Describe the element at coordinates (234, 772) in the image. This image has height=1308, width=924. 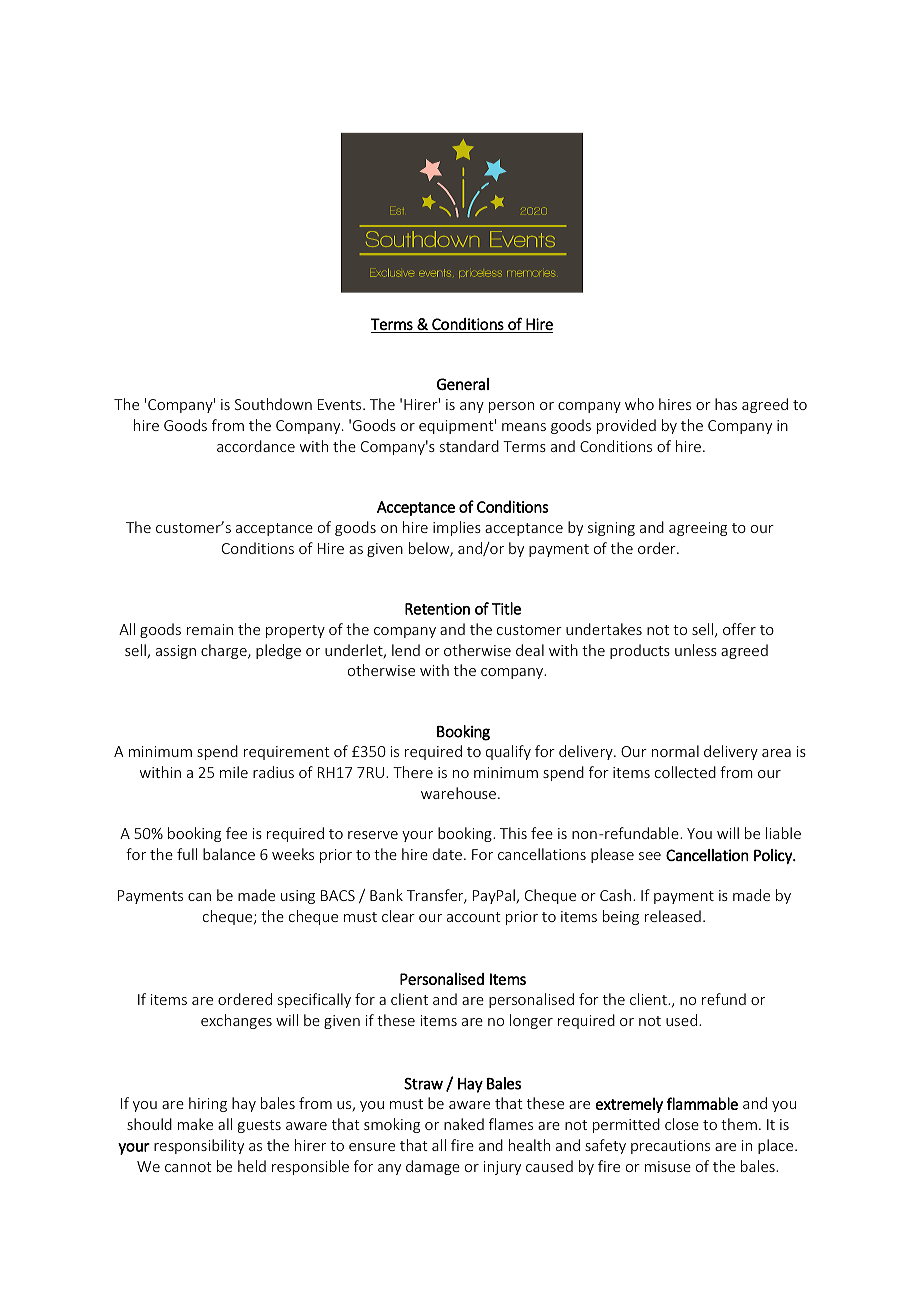
I see `mile` at that location.
